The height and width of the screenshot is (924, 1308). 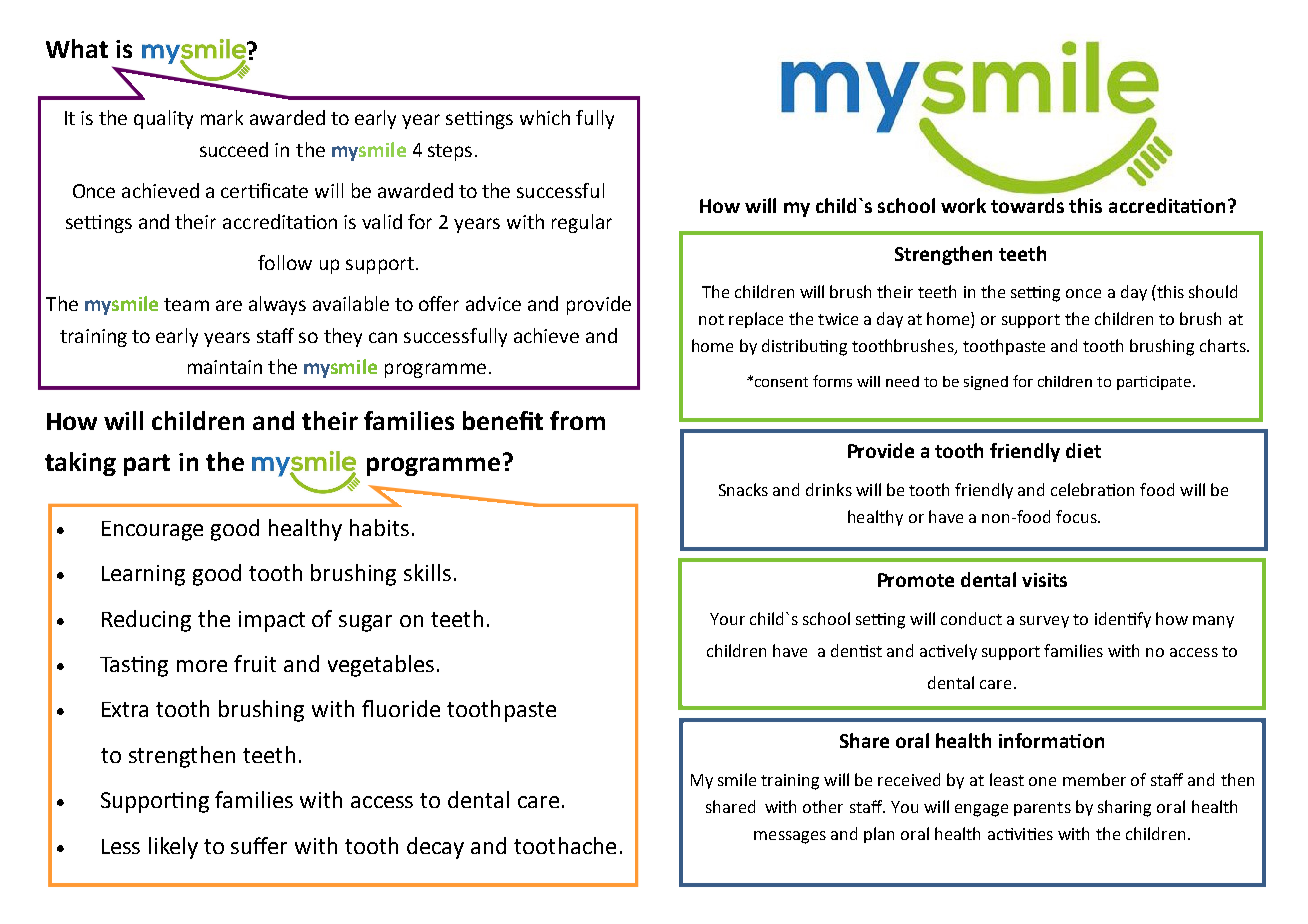 I want to click on from, so click(x=577, y=420).
